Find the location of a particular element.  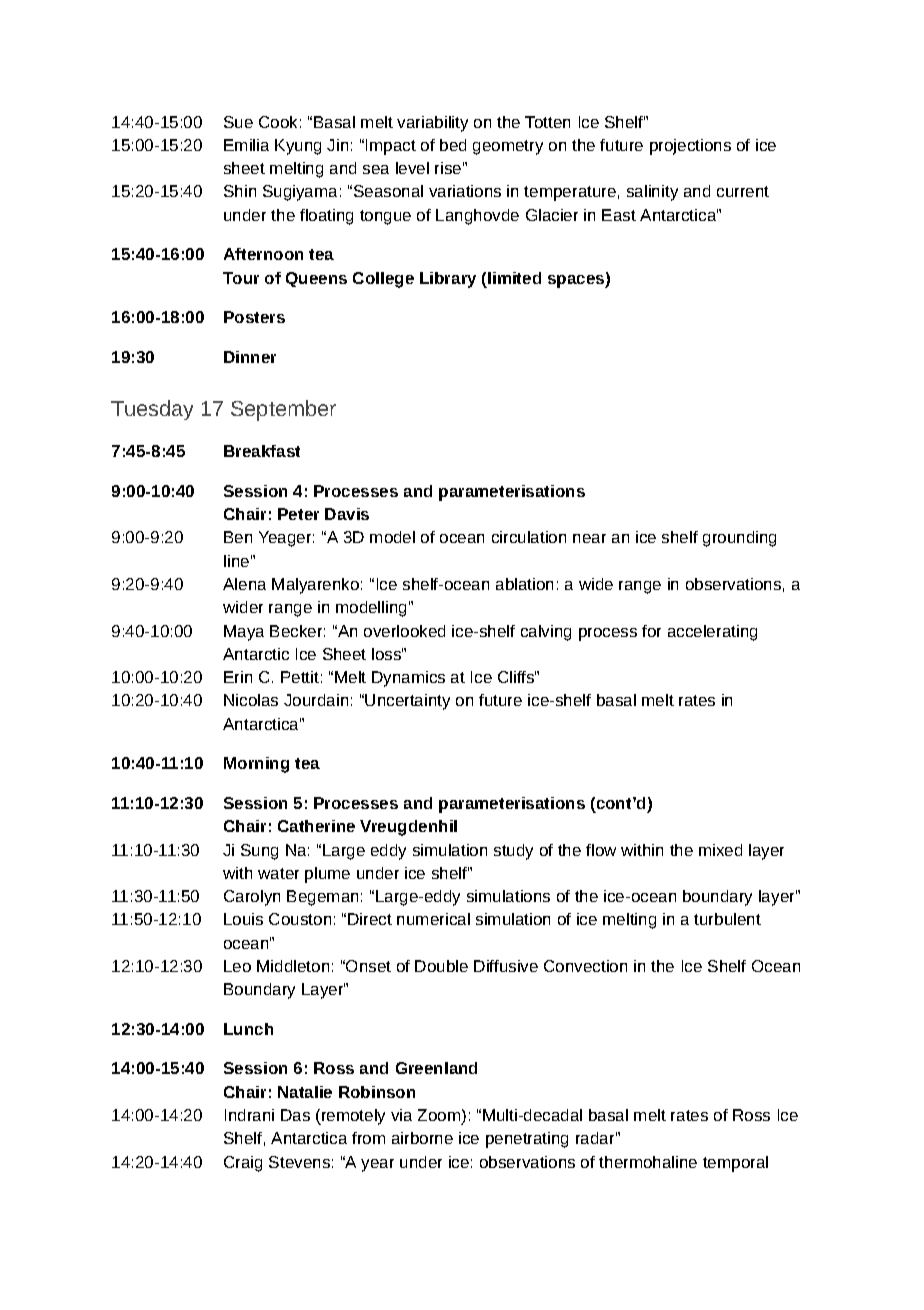

study is located at coordinates (513, 852).
